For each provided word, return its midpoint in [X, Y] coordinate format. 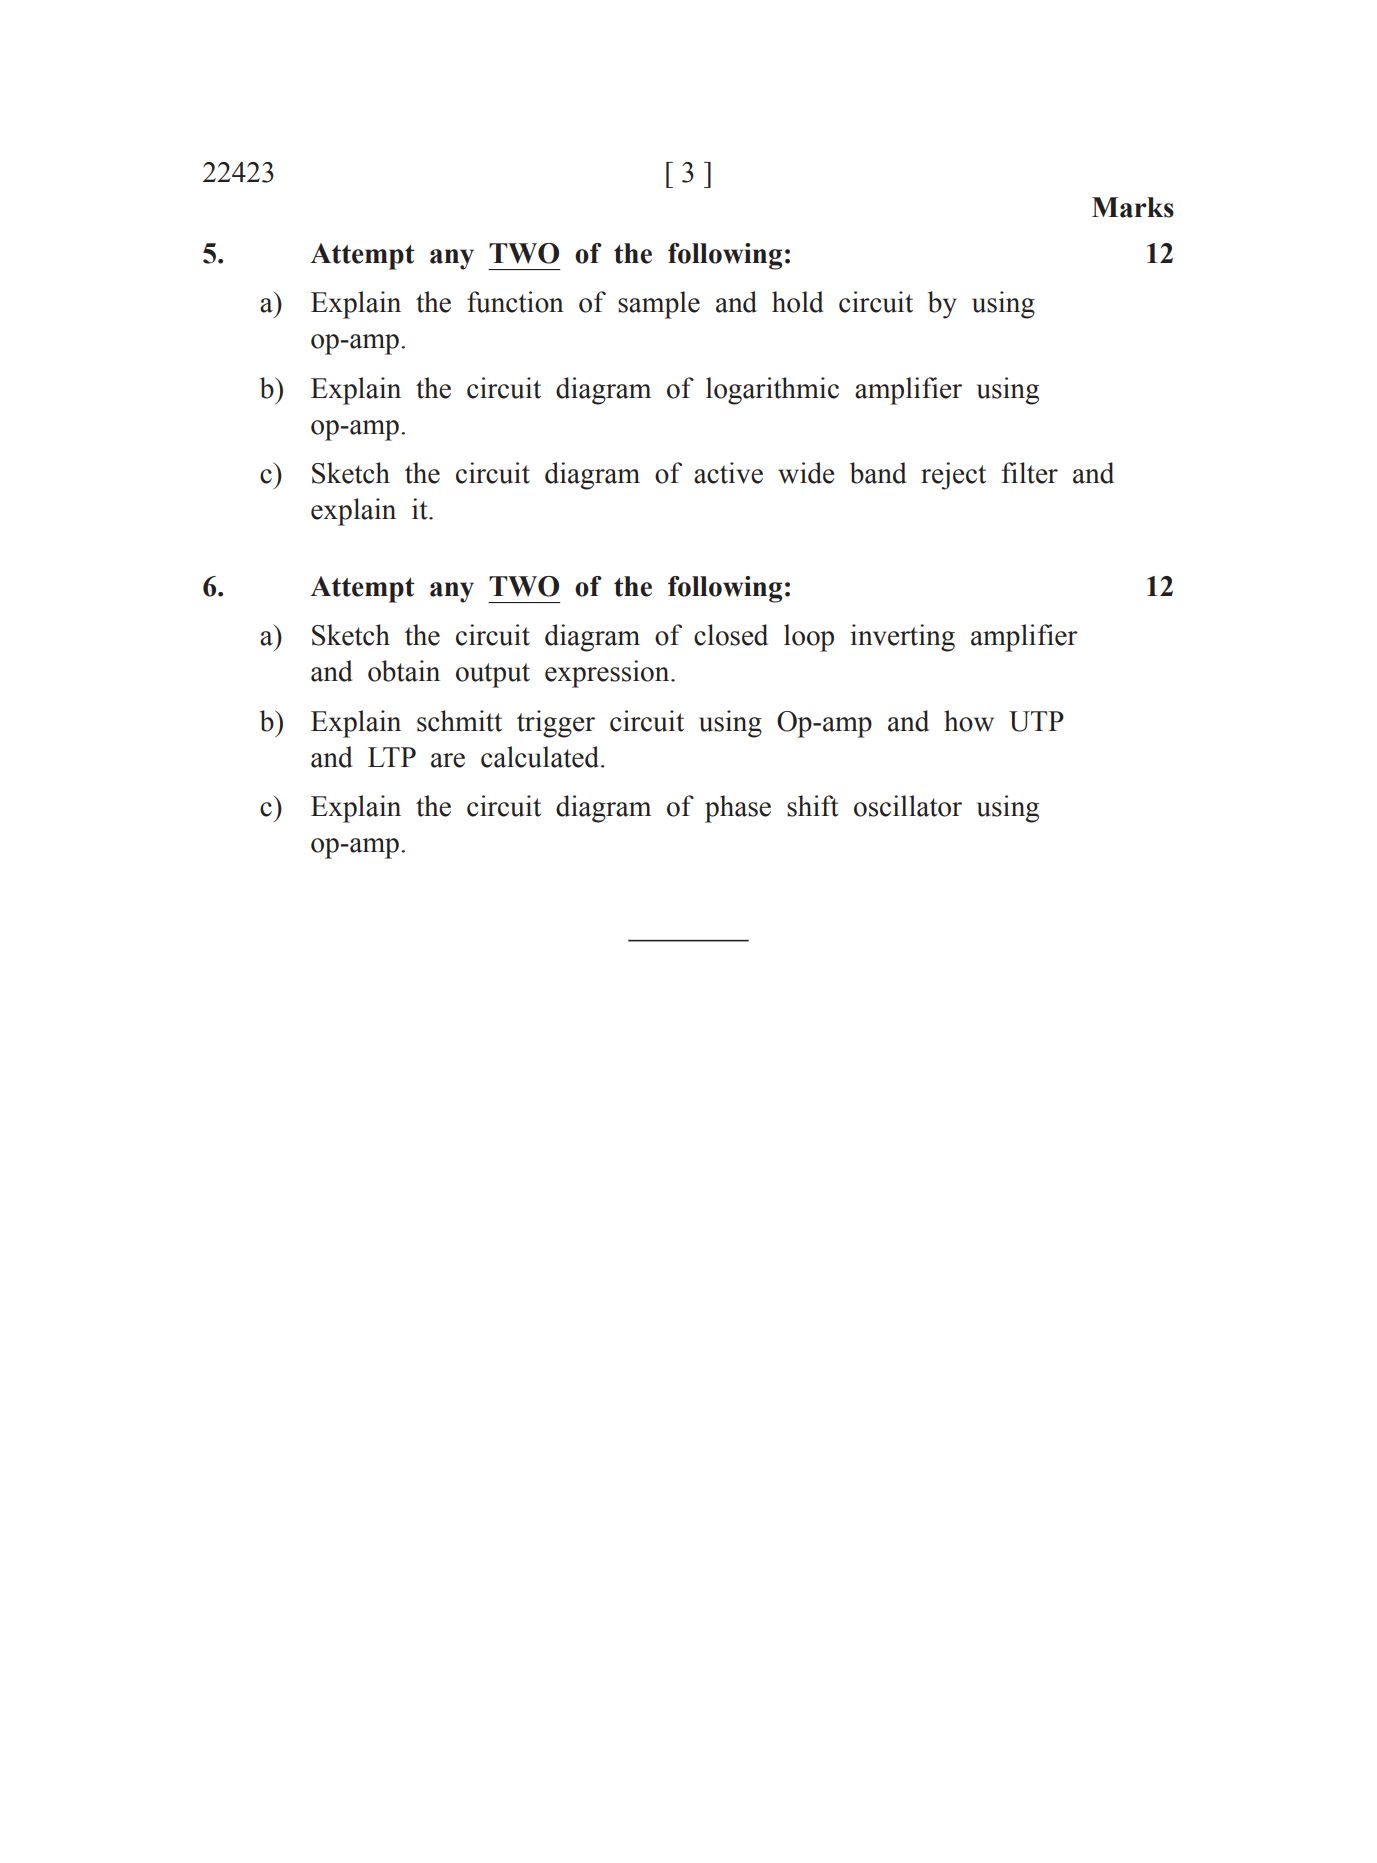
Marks [1133, 207]
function [515, 302]
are [448, 760]
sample [659, 305]
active [728, 473]
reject [953, 476]
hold [797, 302]
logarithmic [772, 391]
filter [1030, 473]
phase [738, 809]
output [493, 675]
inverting [902, 638]
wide [806, 473]
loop [809, 638]
